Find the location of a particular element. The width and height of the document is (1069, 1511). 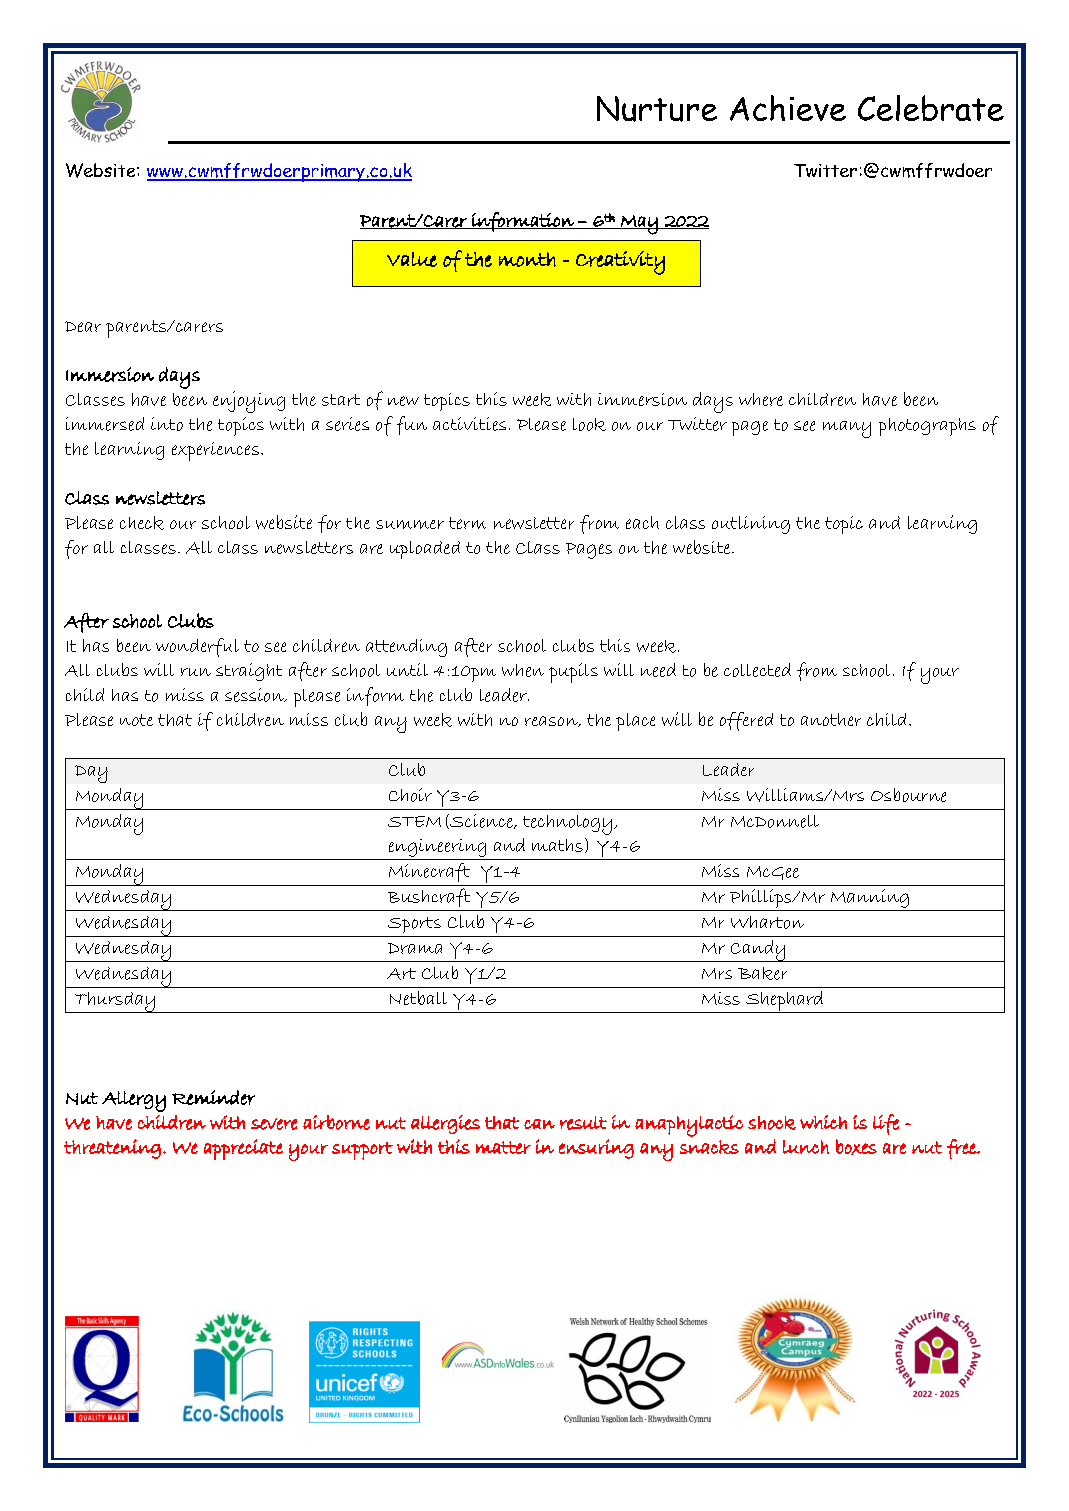

Value is located at coordinates (412, 259).
